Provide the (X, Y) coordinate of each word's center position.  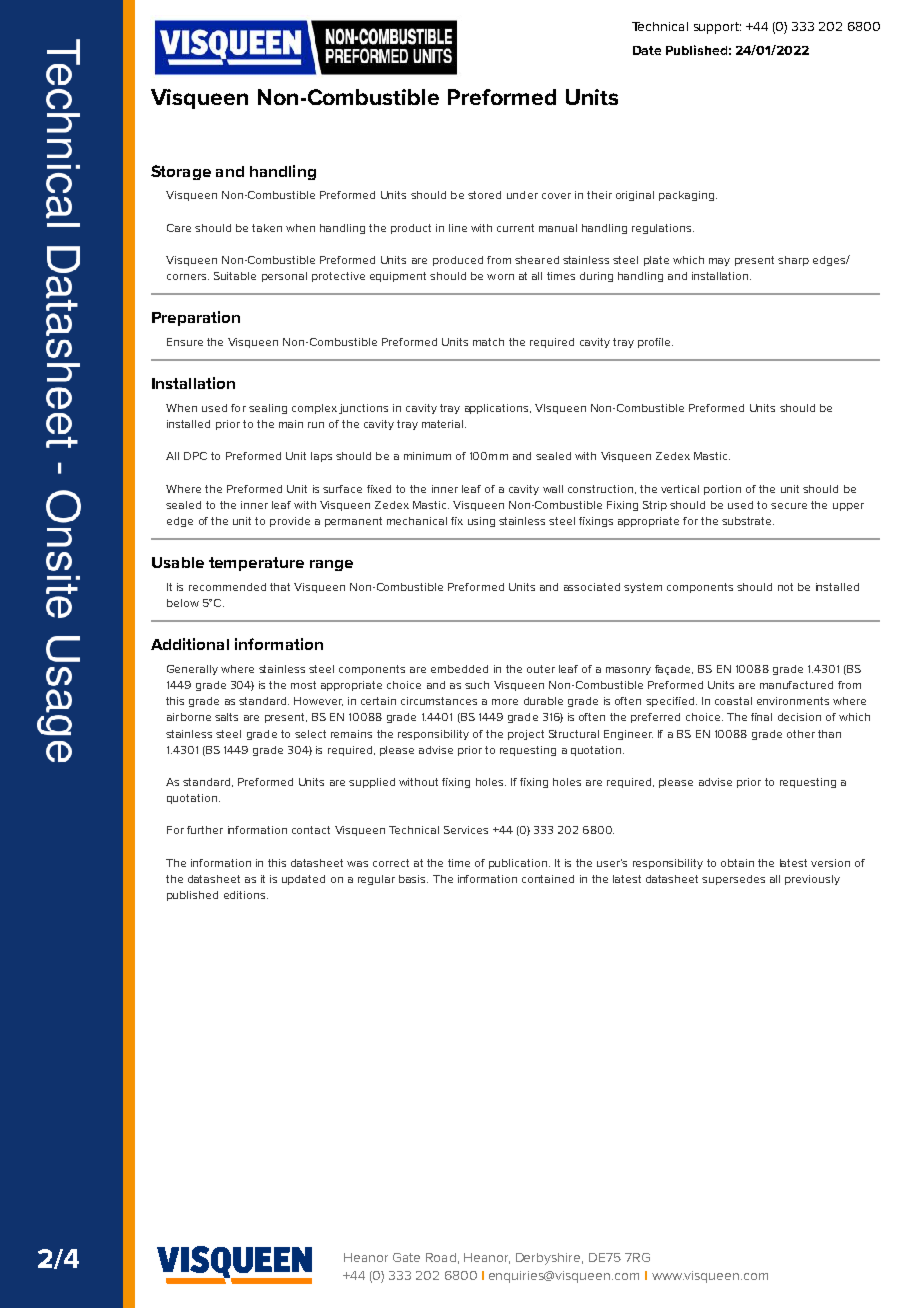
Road (441, 1257)
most (303, 685)
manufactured (796, 685)
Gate (406, 1257)
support (717, 28)
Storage (181, 172)
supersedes (733, 880)
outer (541, 669)
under (522, 195)
